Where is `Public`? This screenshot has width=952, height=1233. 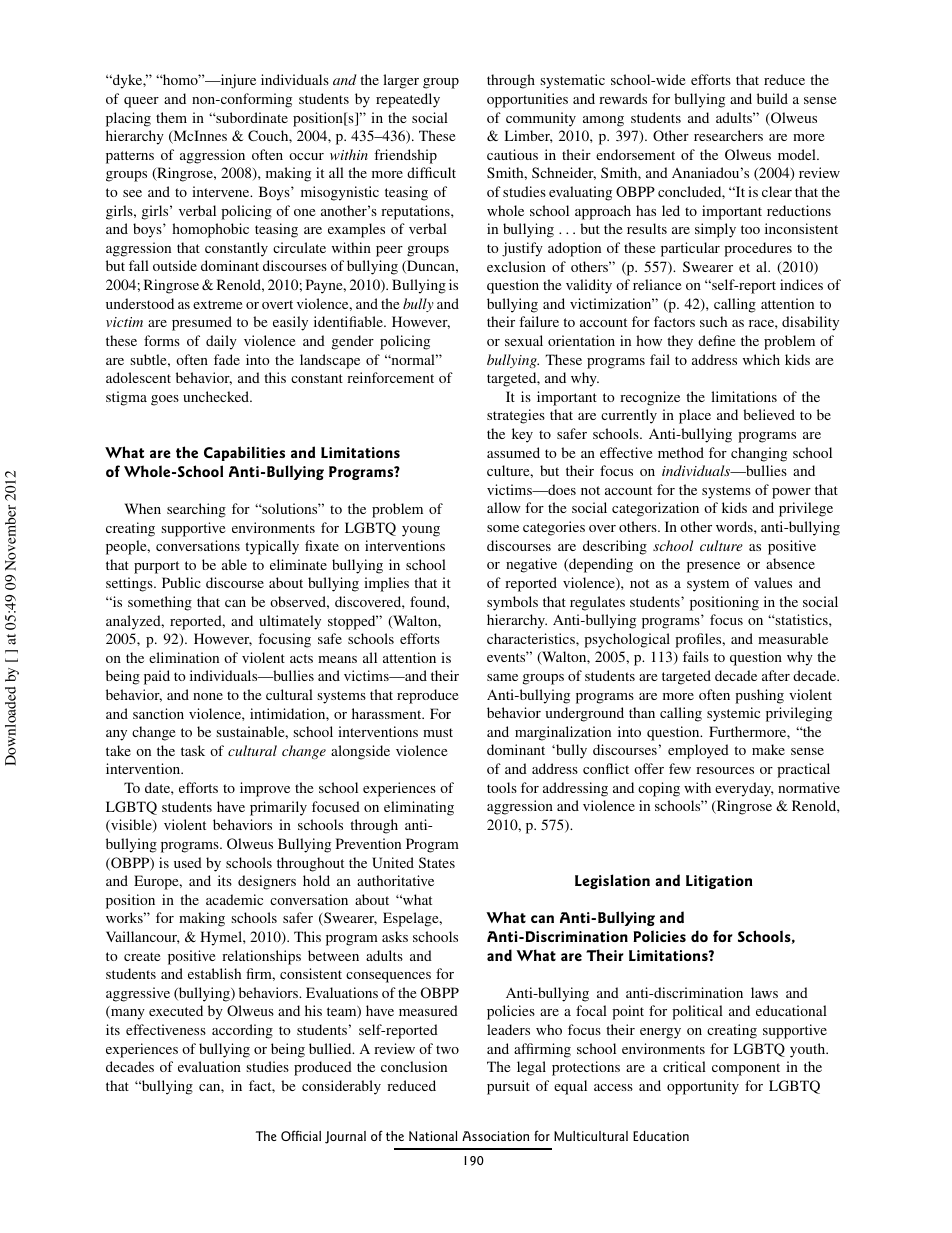 Public is located at coordinates (181, 582).
